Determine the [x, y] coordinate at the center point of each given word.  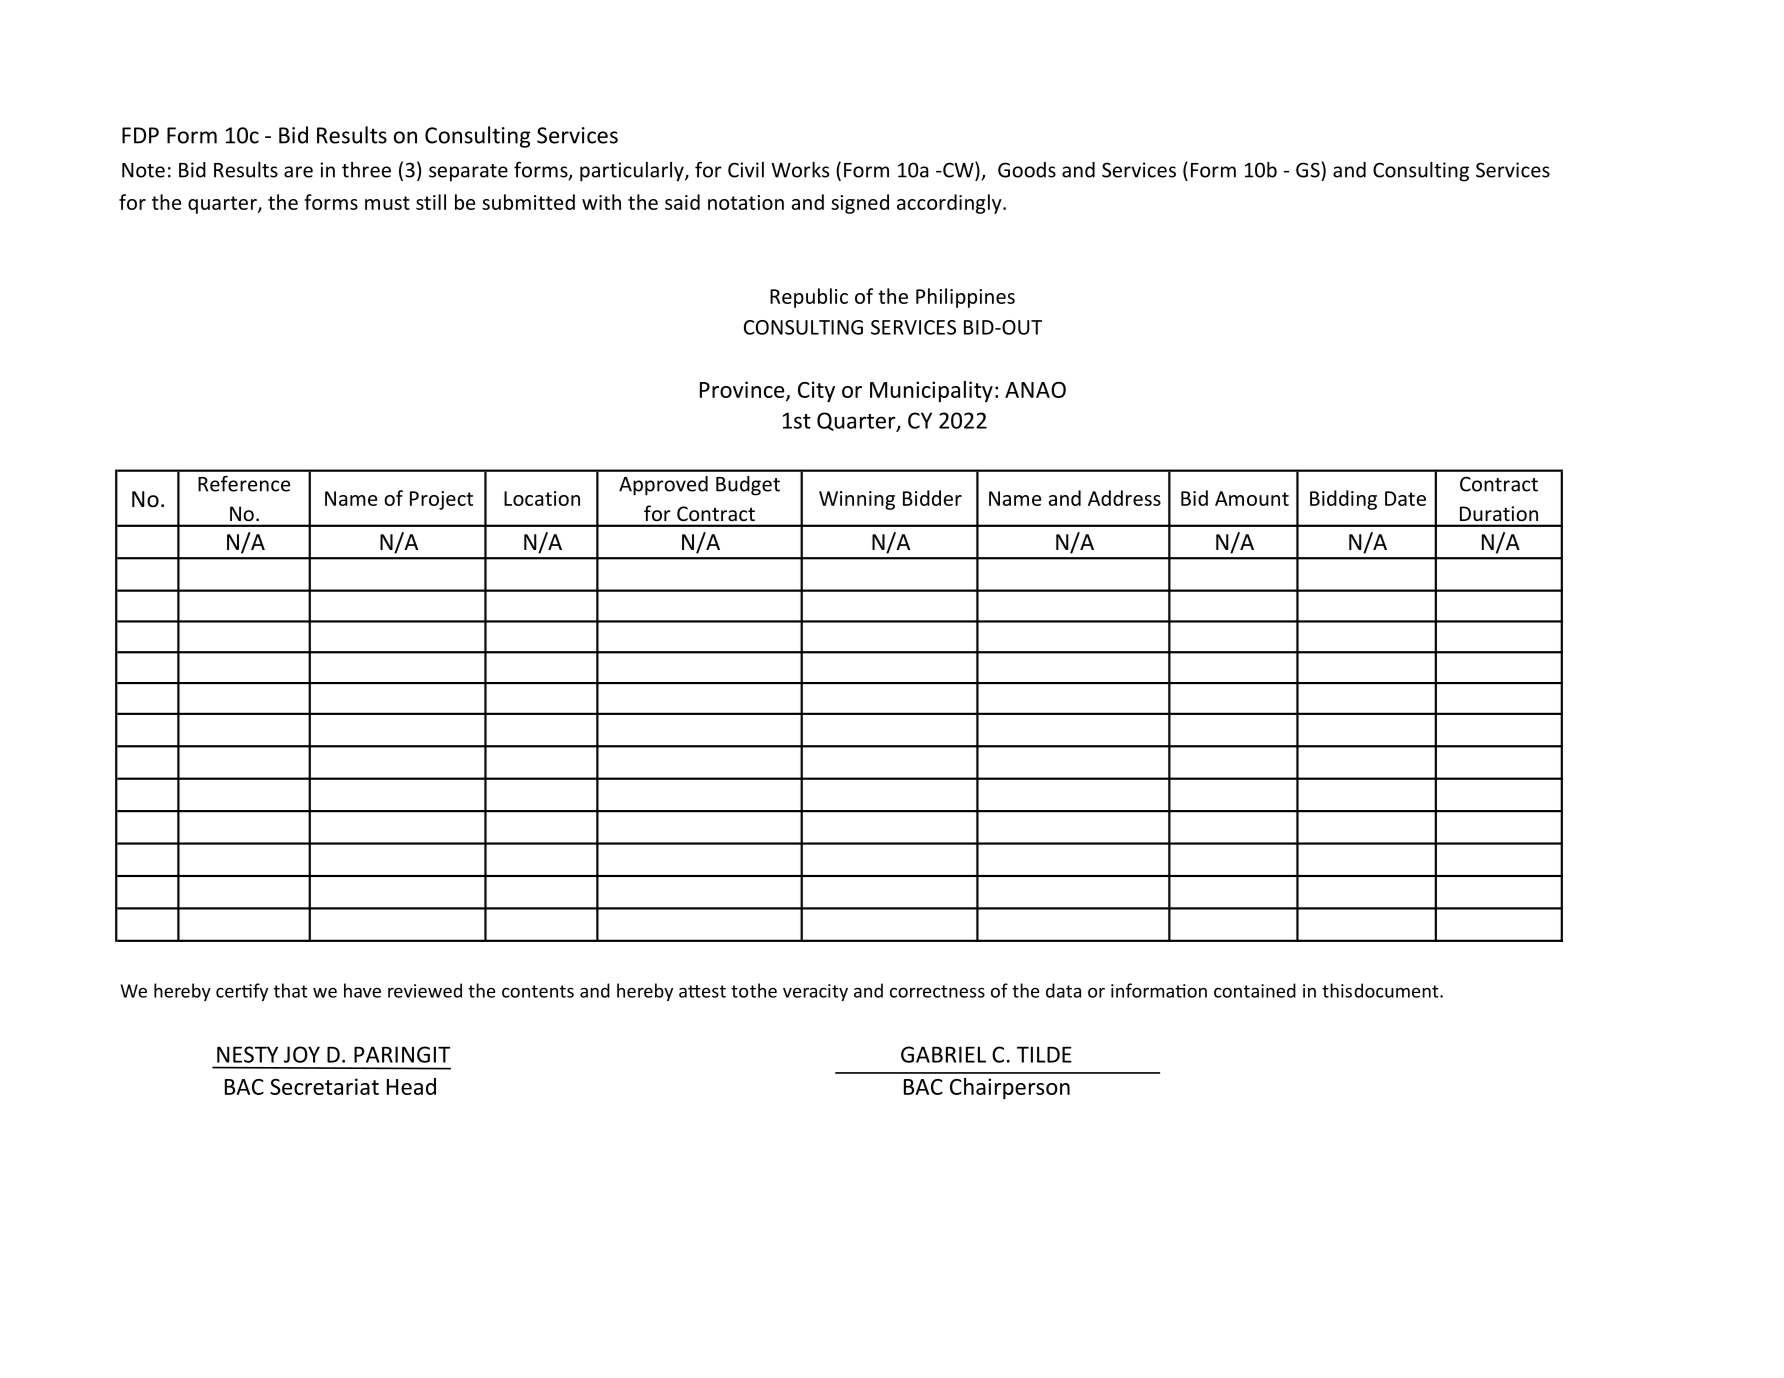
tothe [754, 990]
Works [800, 170]
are [298, 172]
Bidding [1343, 500]
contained [1255, 990]
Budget [748, 486]
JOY [302, 1054]
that [291, 990]
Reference [244, 483]
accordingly [950, 204]
